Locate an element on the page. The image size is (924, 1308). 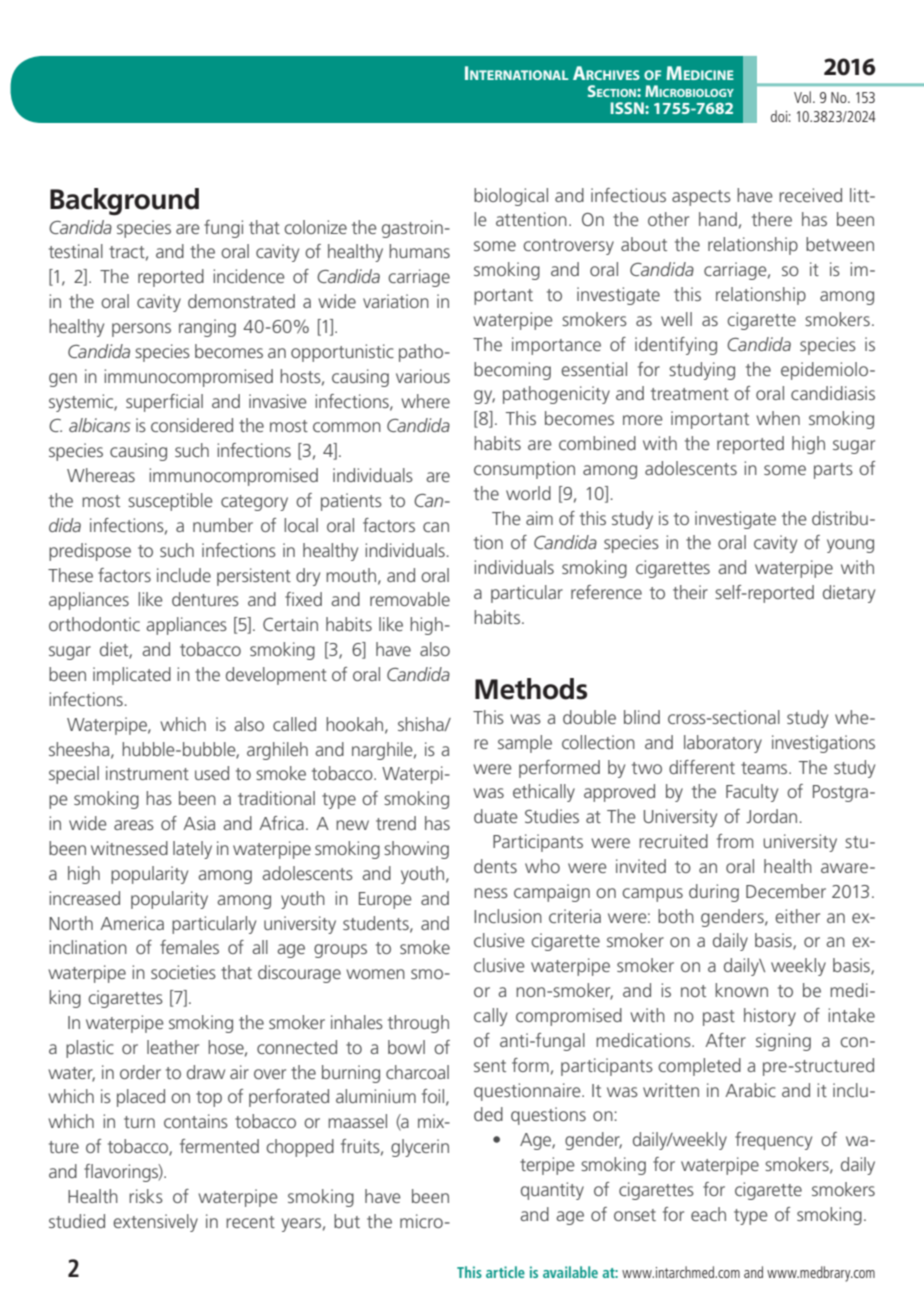
Vol is located at coordinates (802, 97).
